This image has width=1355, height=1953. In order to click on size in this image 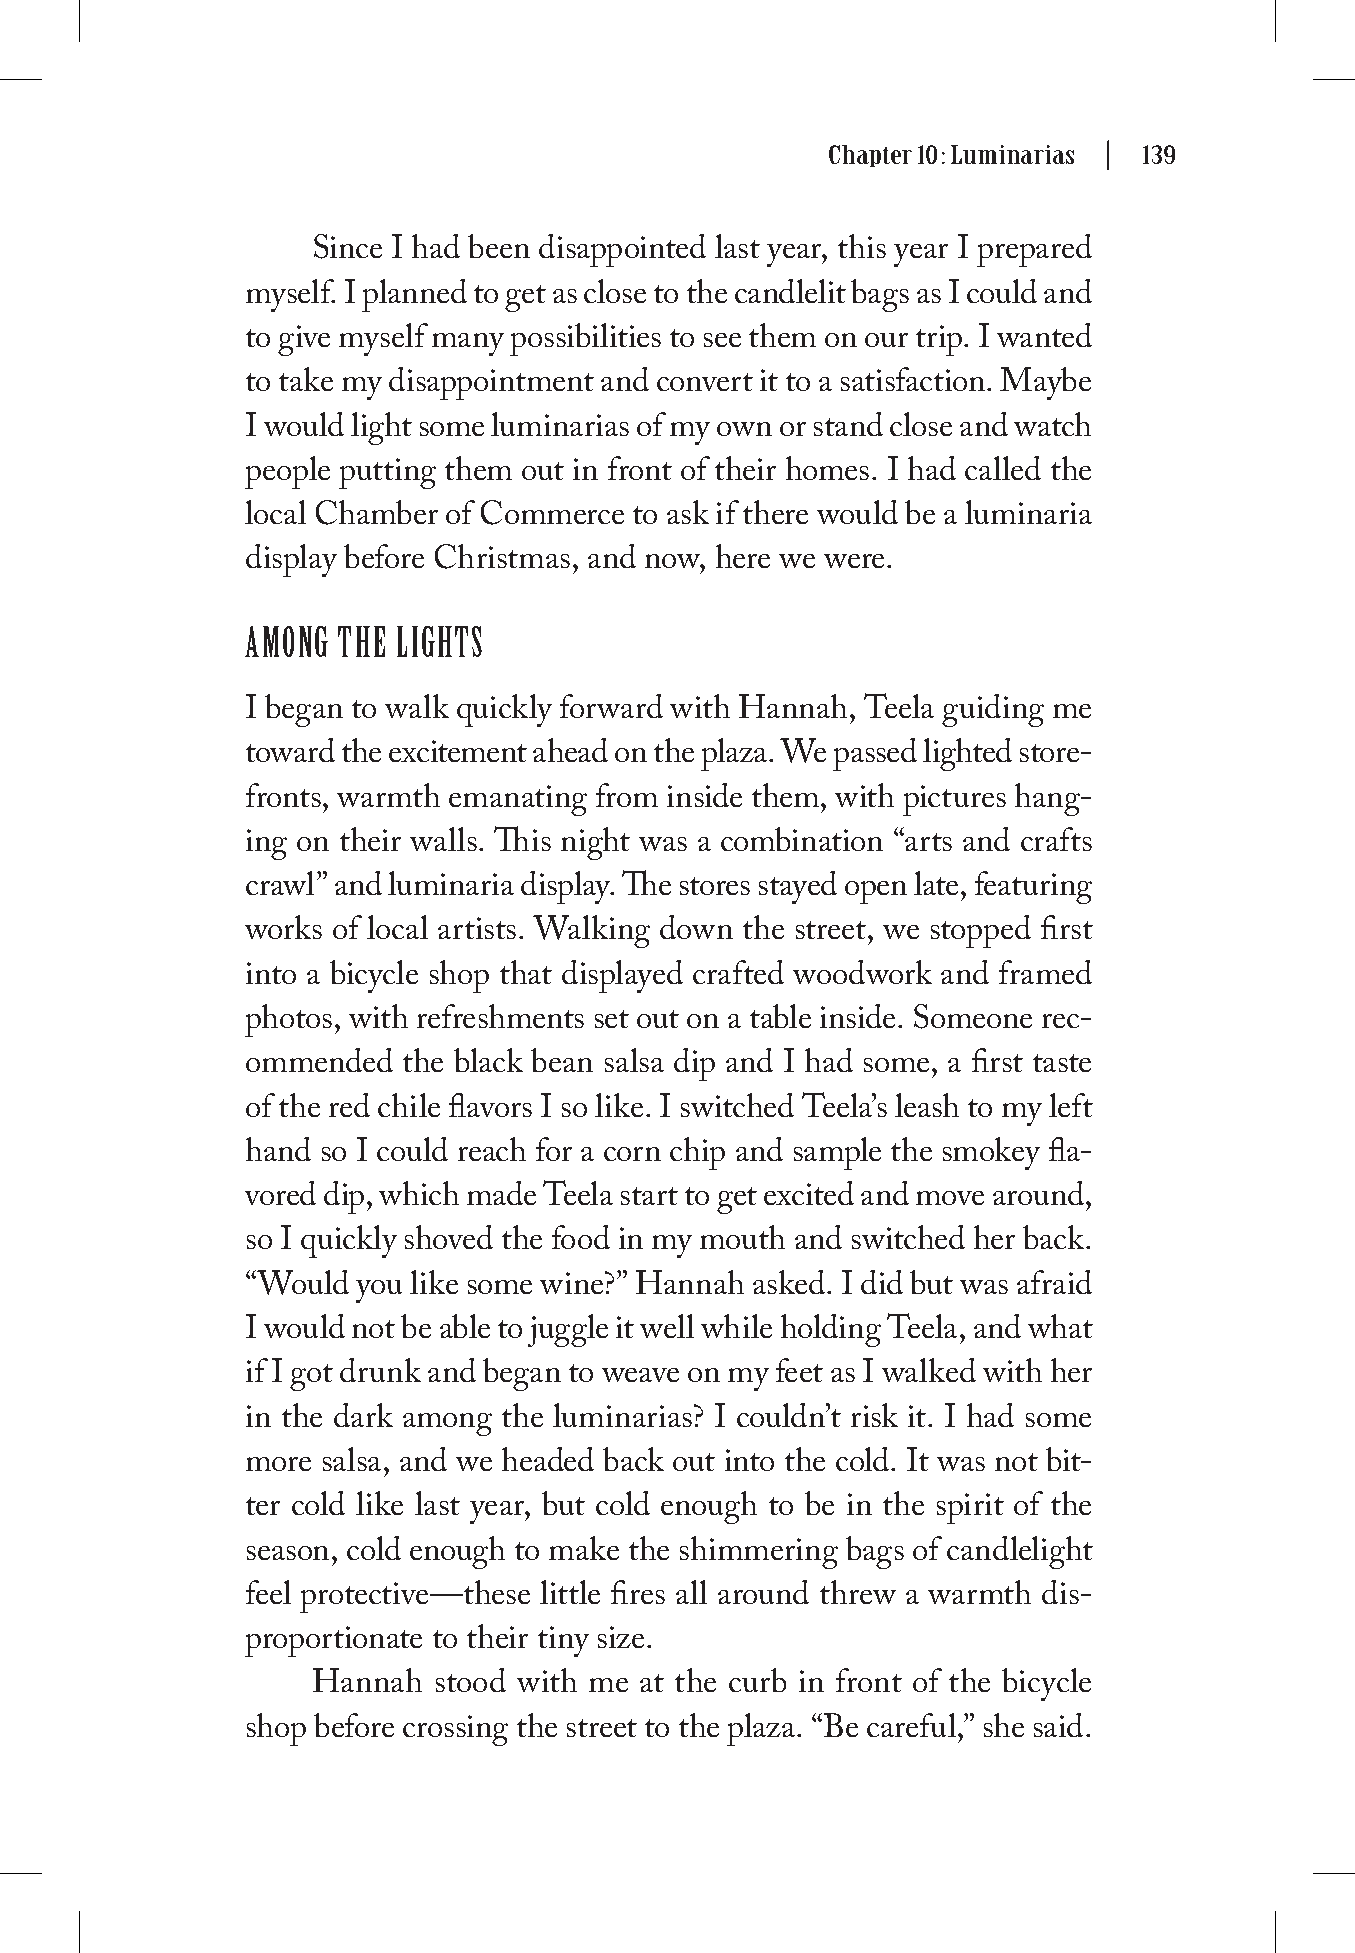, I will do `click(623, 1637)`.
